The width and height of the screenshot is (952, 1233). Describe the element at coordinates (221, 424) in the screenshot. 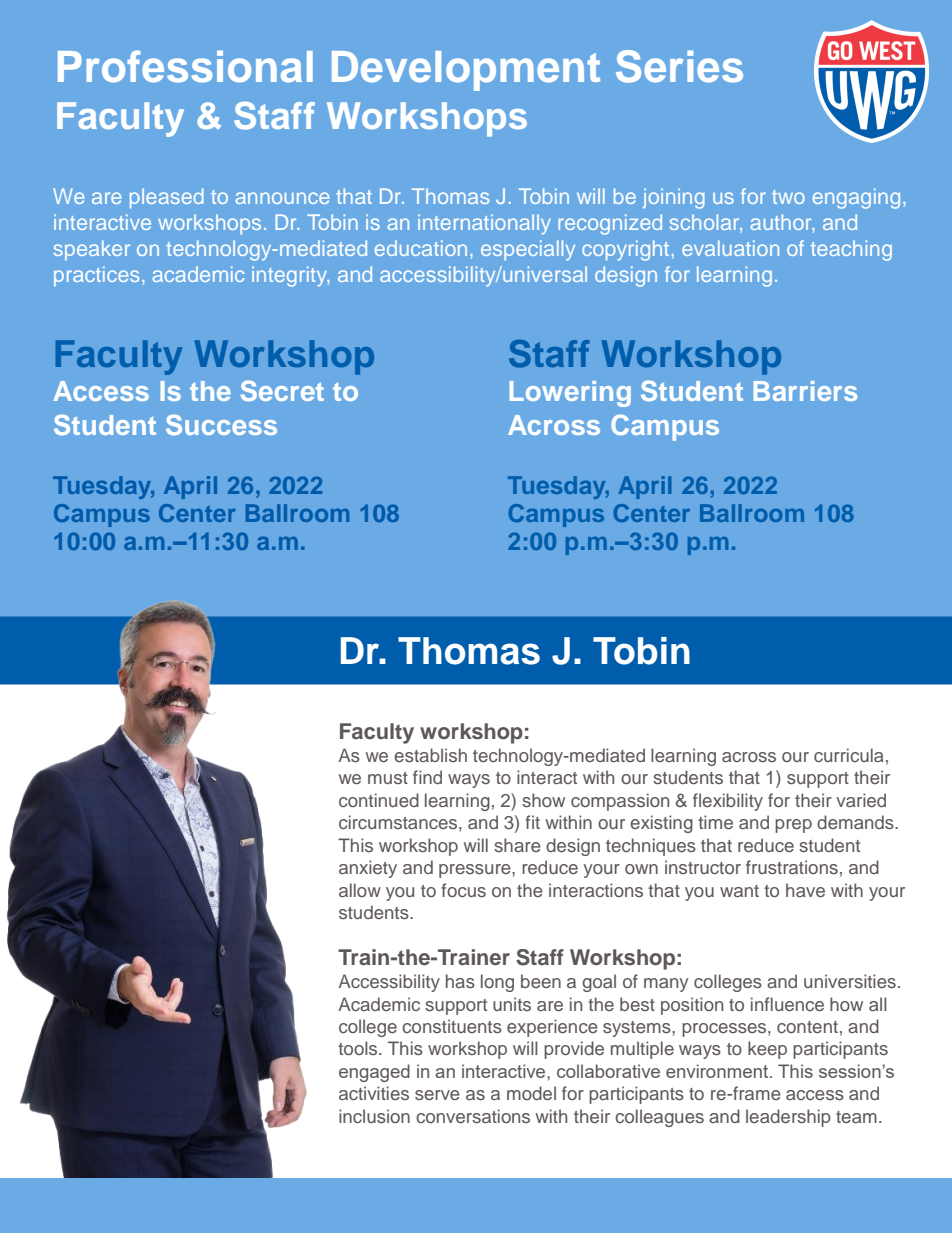

I see `Success` at that location.
